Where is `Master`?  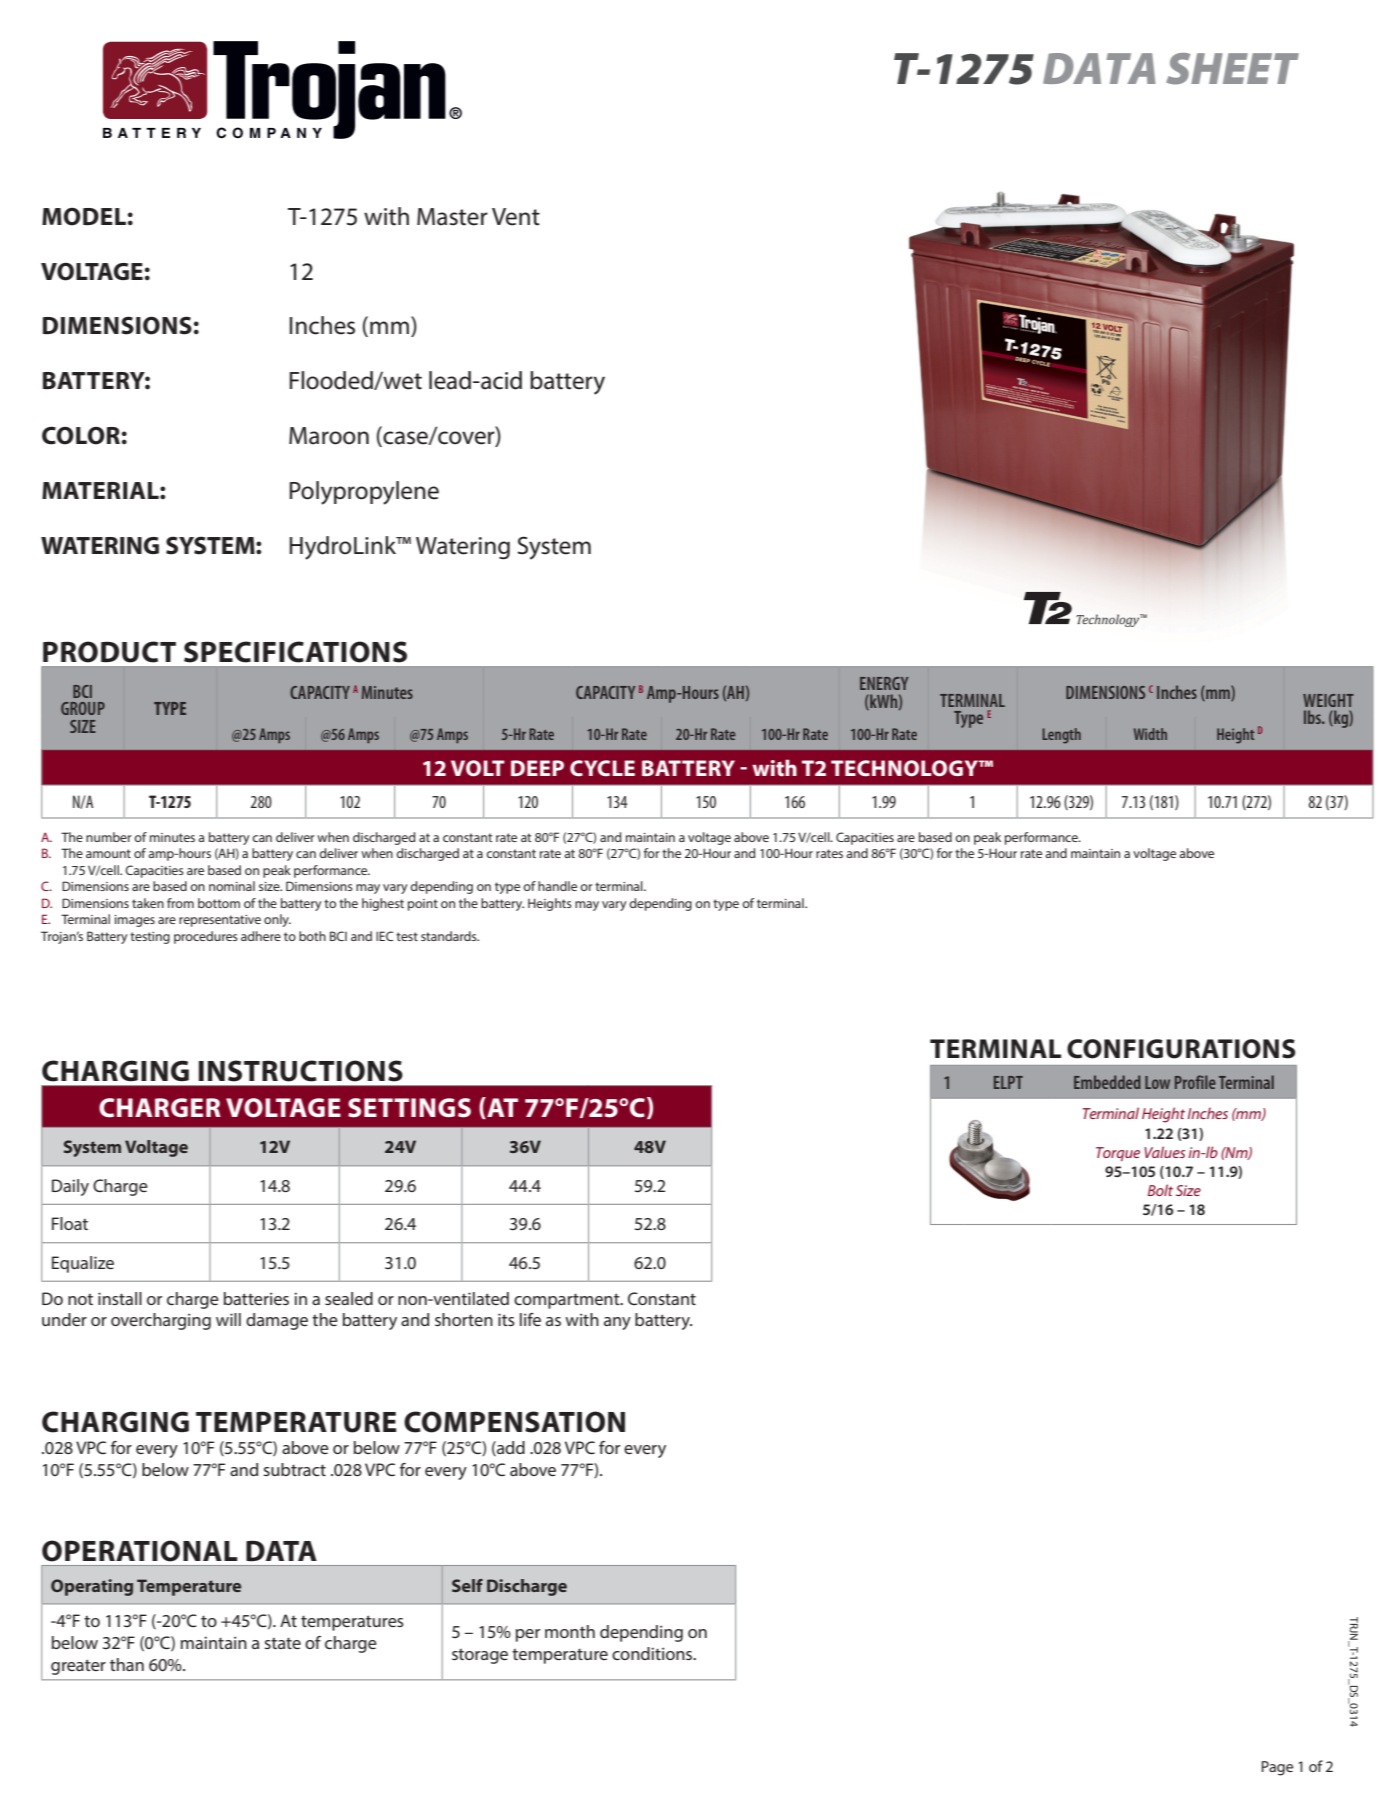
Master is located at coordinates (452, 217).
